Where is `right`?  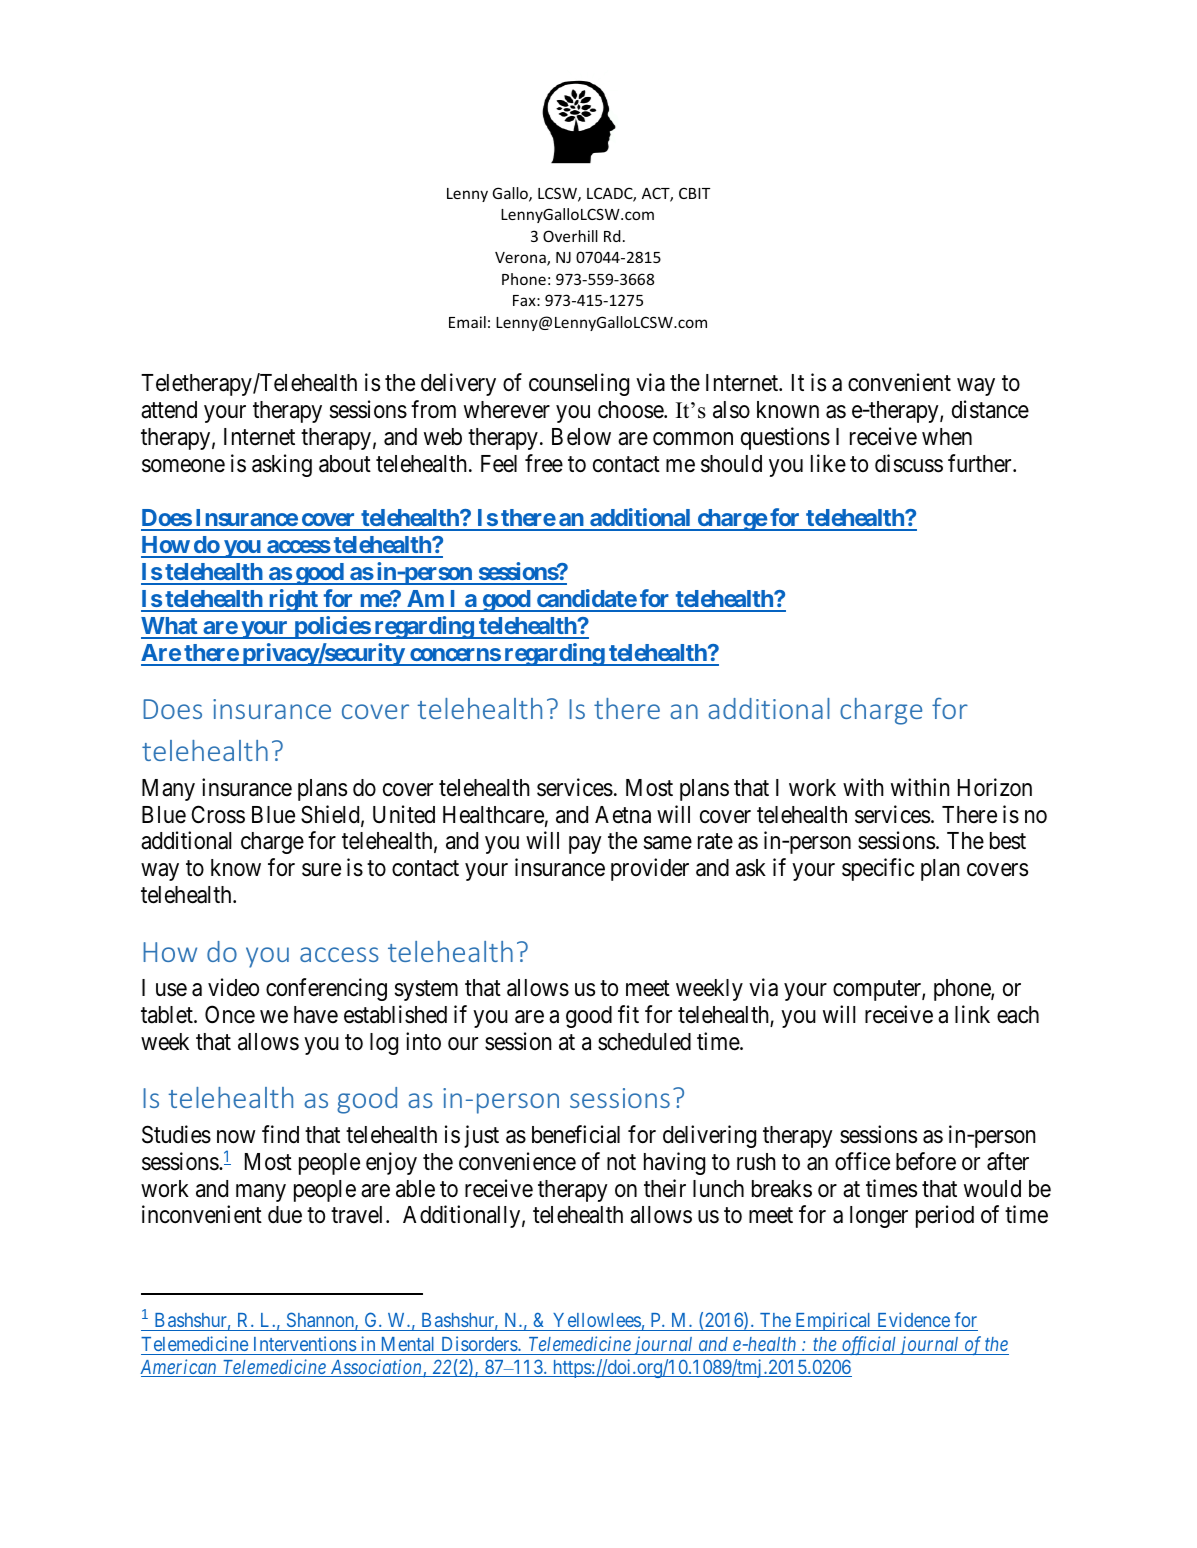
right is located at coordinates (293, 600).
